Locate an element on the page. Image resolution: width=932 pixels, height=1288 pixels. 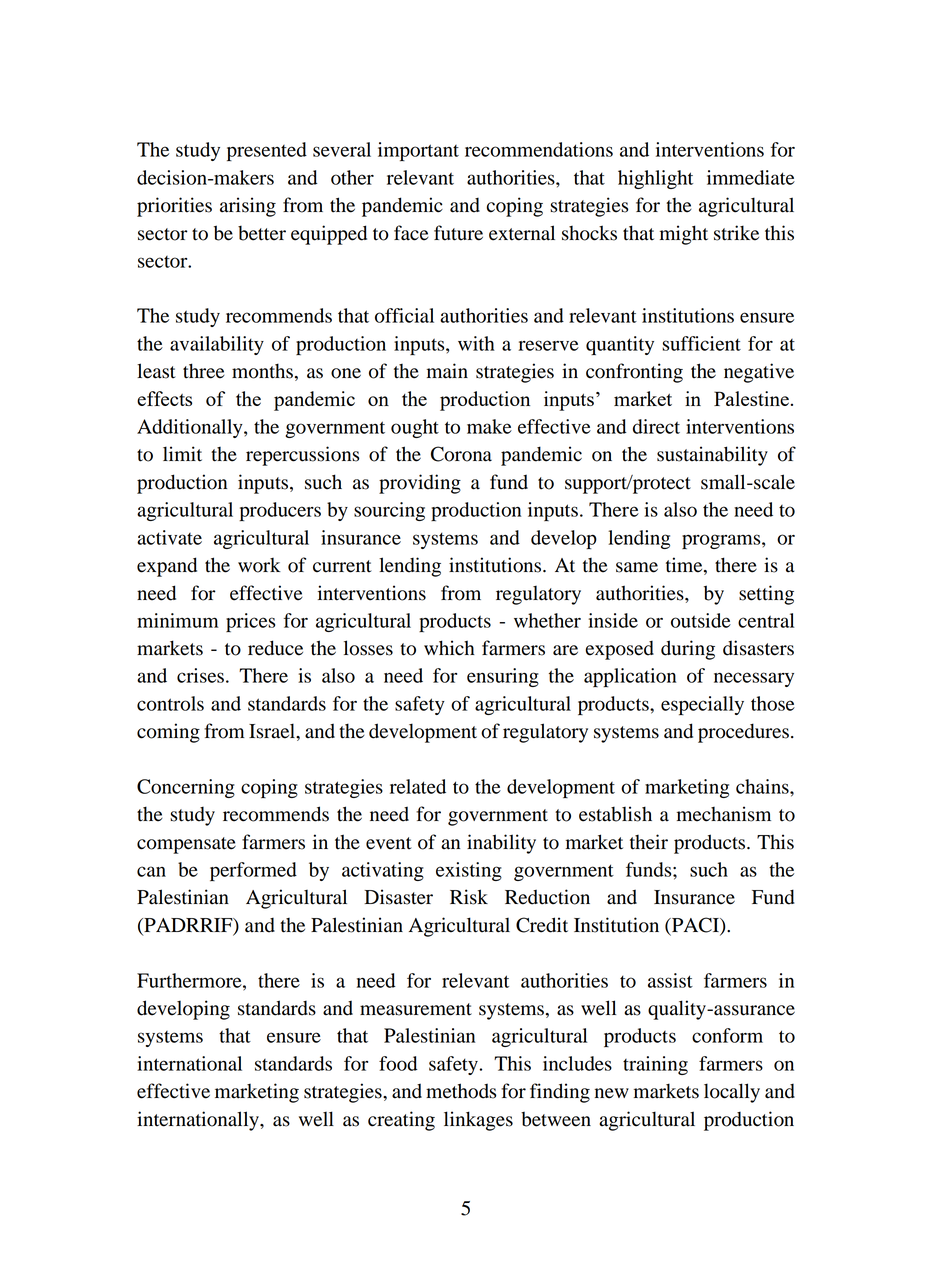
arising is located at coordinates (248, 207).
